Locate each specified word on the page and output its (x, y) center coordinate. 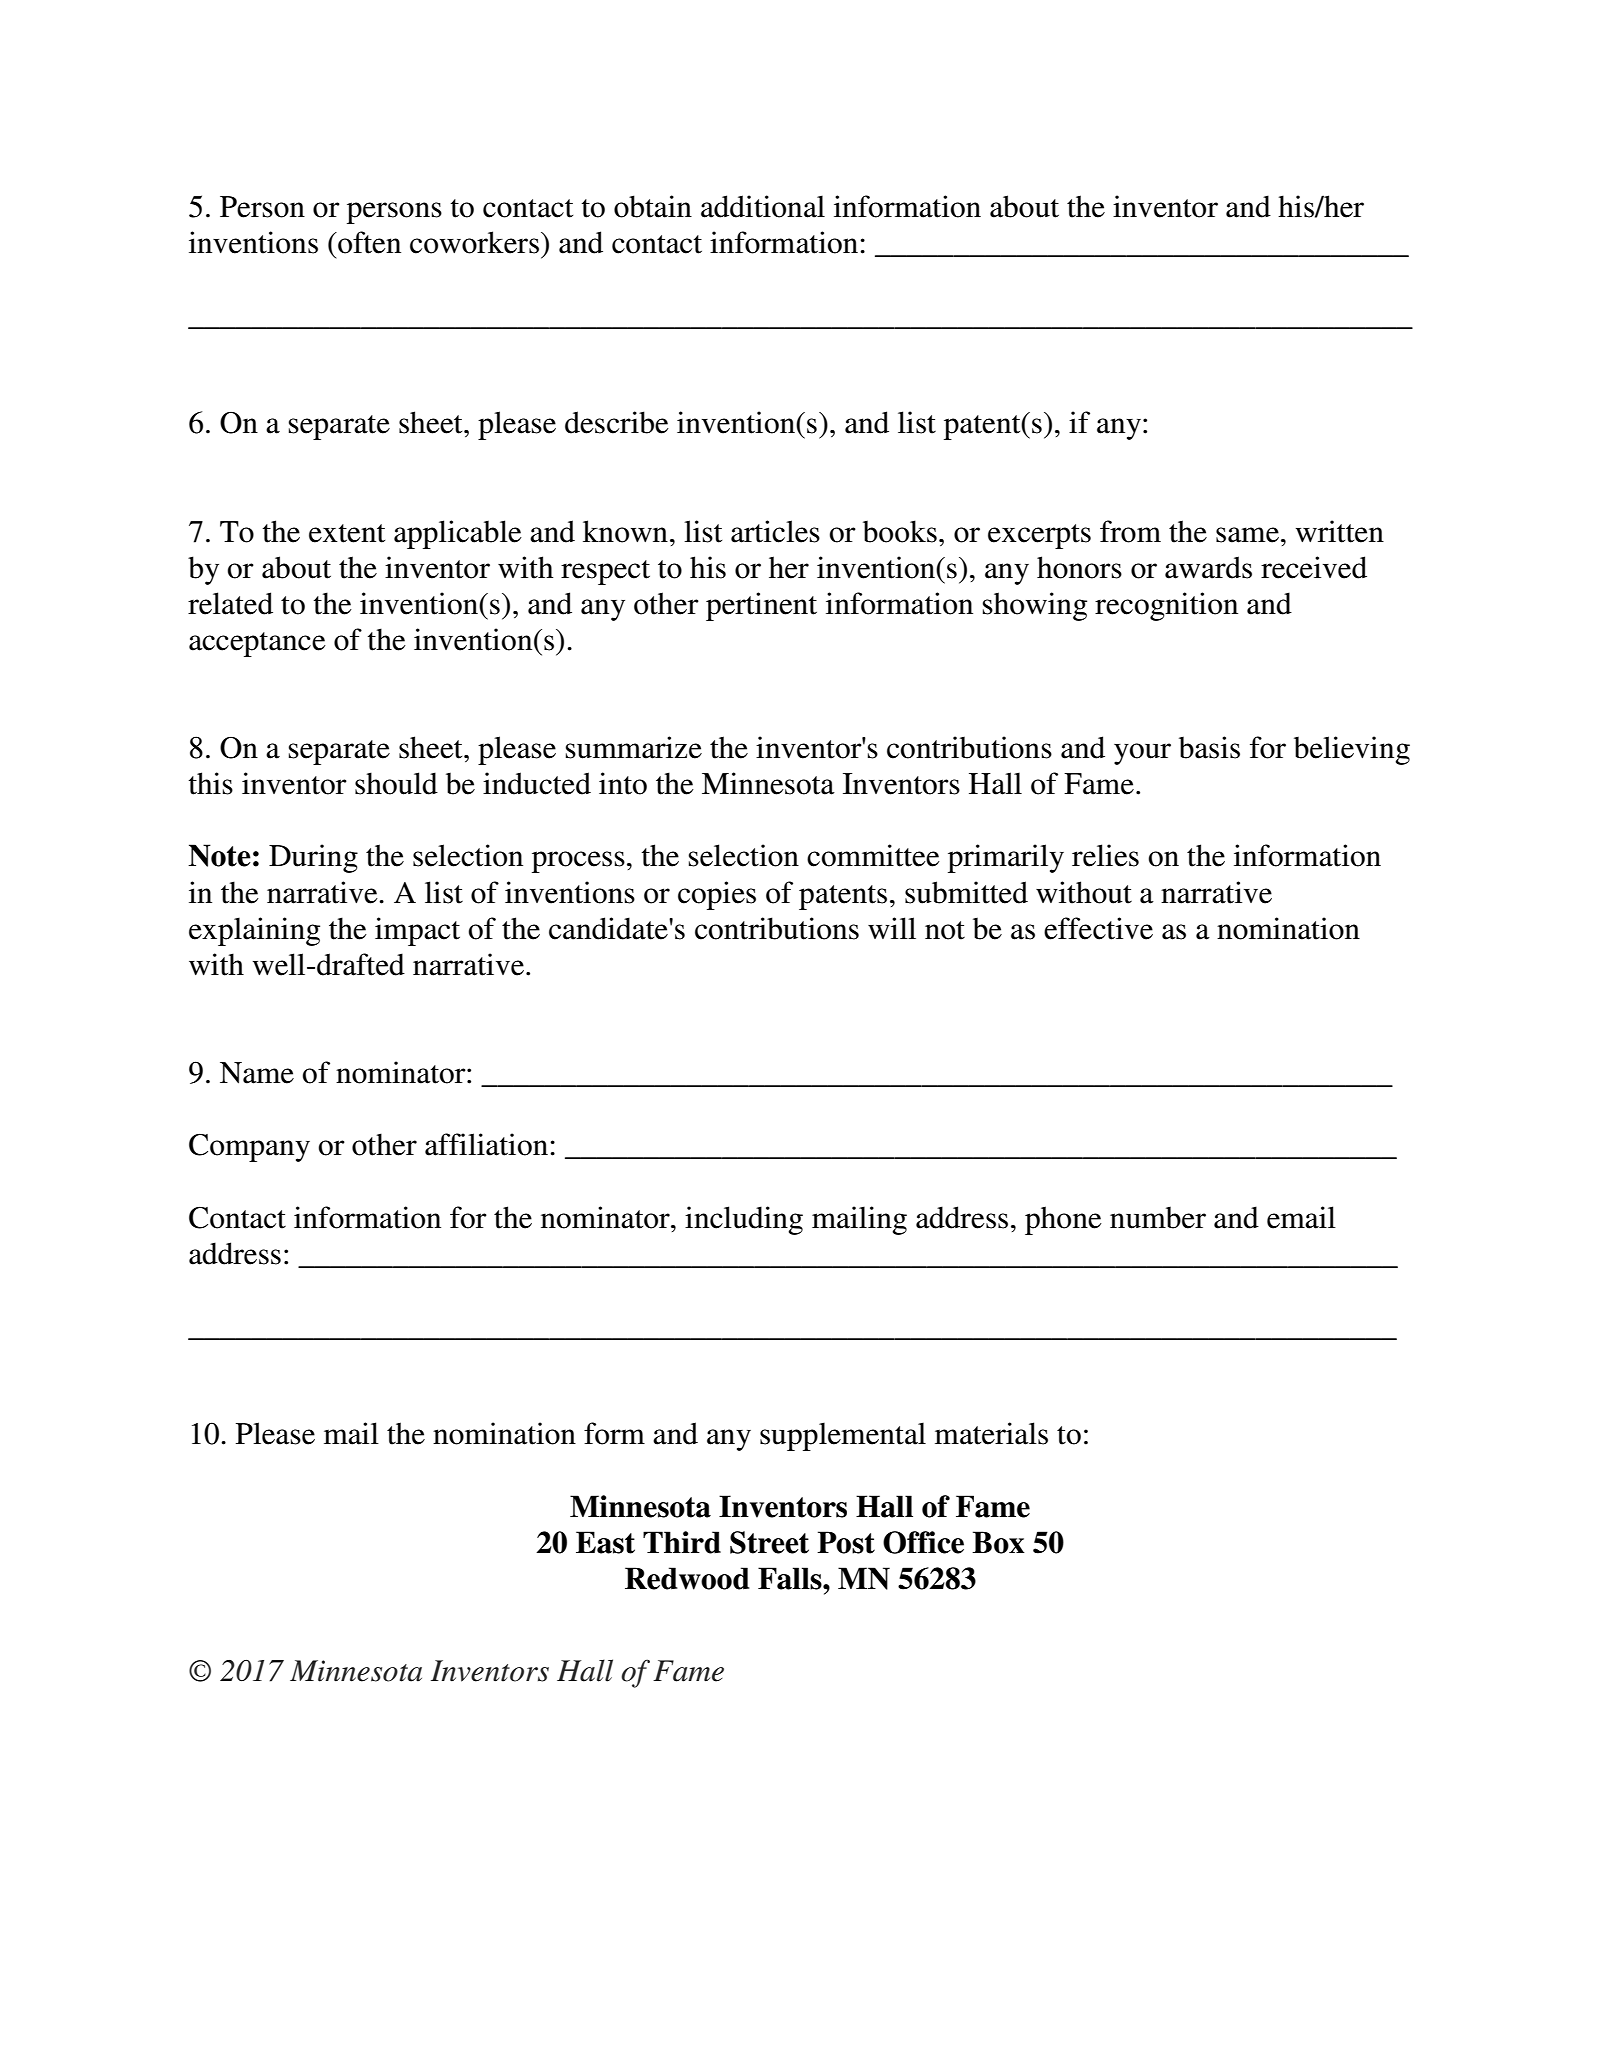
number (1158, 1217)
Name (257, 1073)
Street (769, 1542)
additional (763, 206)
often (368, 242)
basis (1209, 747)
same (1247, 535)
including (744, 1220)
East (605, 1542)
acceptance (257, 644)
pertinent (761, 606)
